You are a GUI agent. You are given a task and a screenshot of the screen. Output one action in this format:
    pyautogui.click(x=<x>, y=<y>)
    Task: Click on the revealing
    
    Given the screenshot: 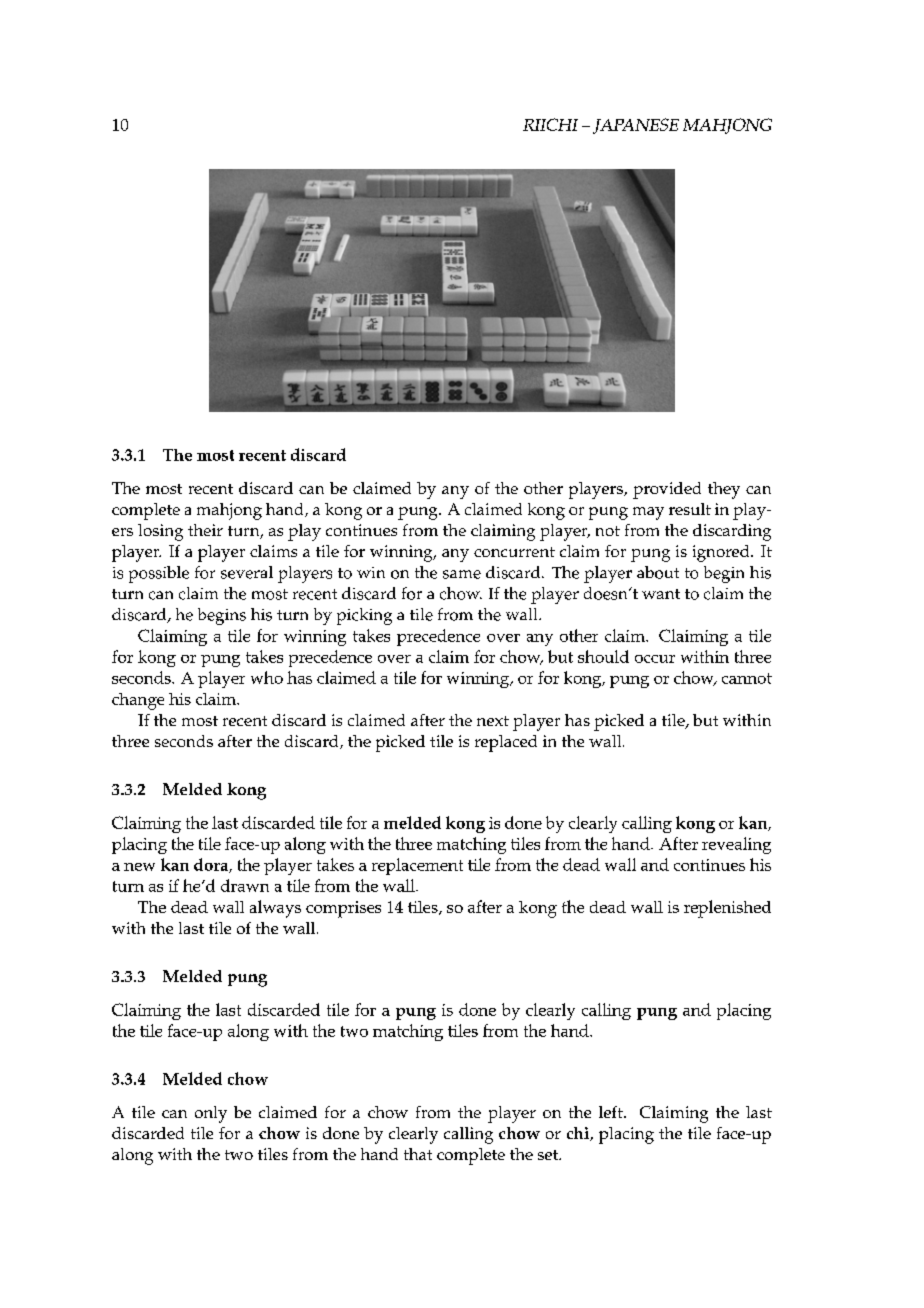 What is the action you would take?
    pyautogui.click(x=736, y=845)
